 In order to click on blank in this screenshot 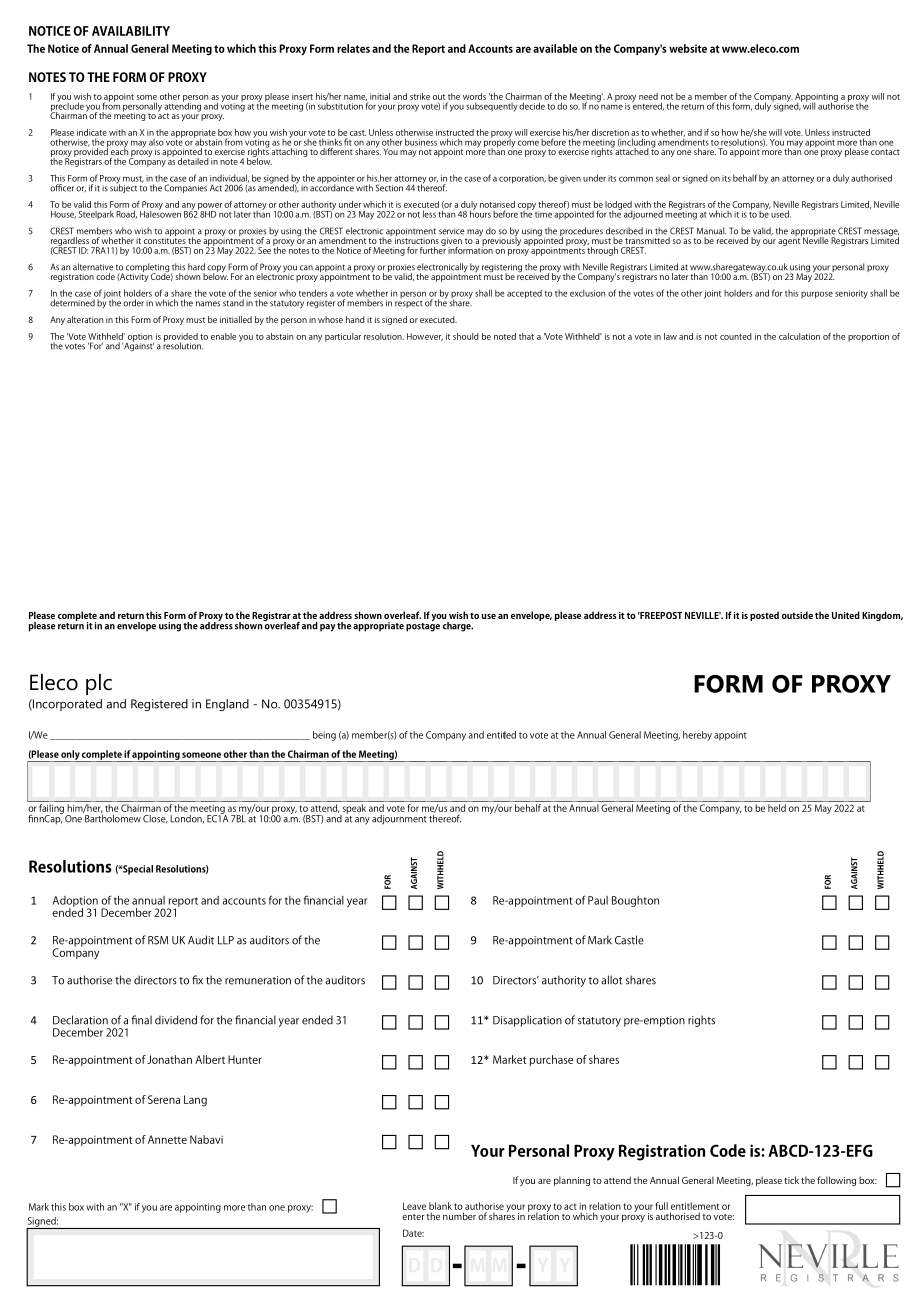, I will do `click(440, 1206)`.
